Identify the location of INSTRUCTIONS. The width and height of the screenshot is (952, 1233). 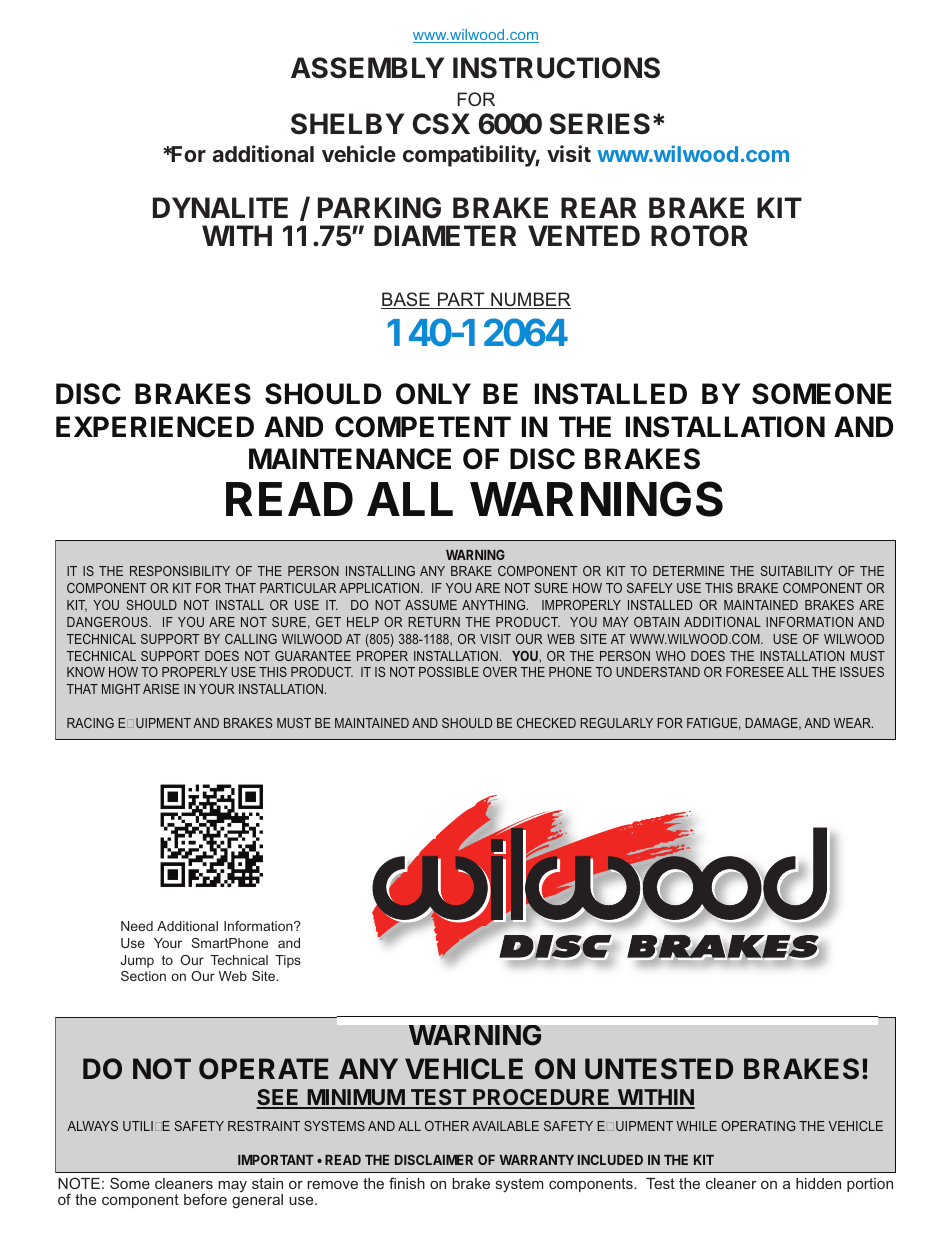
(556, 68).
